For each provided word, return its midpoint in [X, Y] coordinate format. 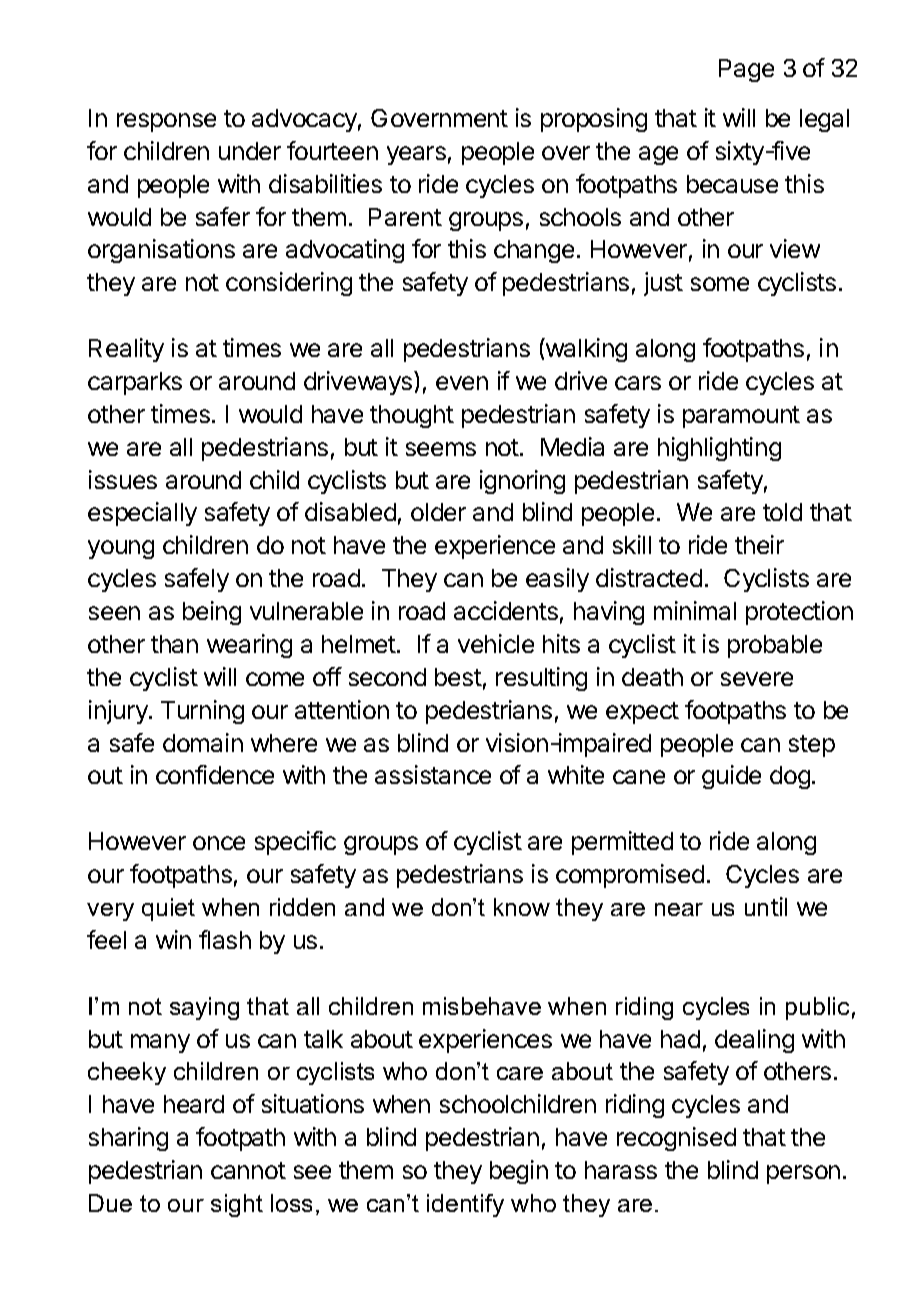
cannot [248, 1170]
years [416, 155]
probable [775, 646]
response [166, 122]
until [766, 906]
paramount [741, 417]
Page [746, 70]
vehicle [496, 643]
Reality [126, 350]
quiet [168, 909]
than [174, 644]
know [522, 907]
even [462, 383]
